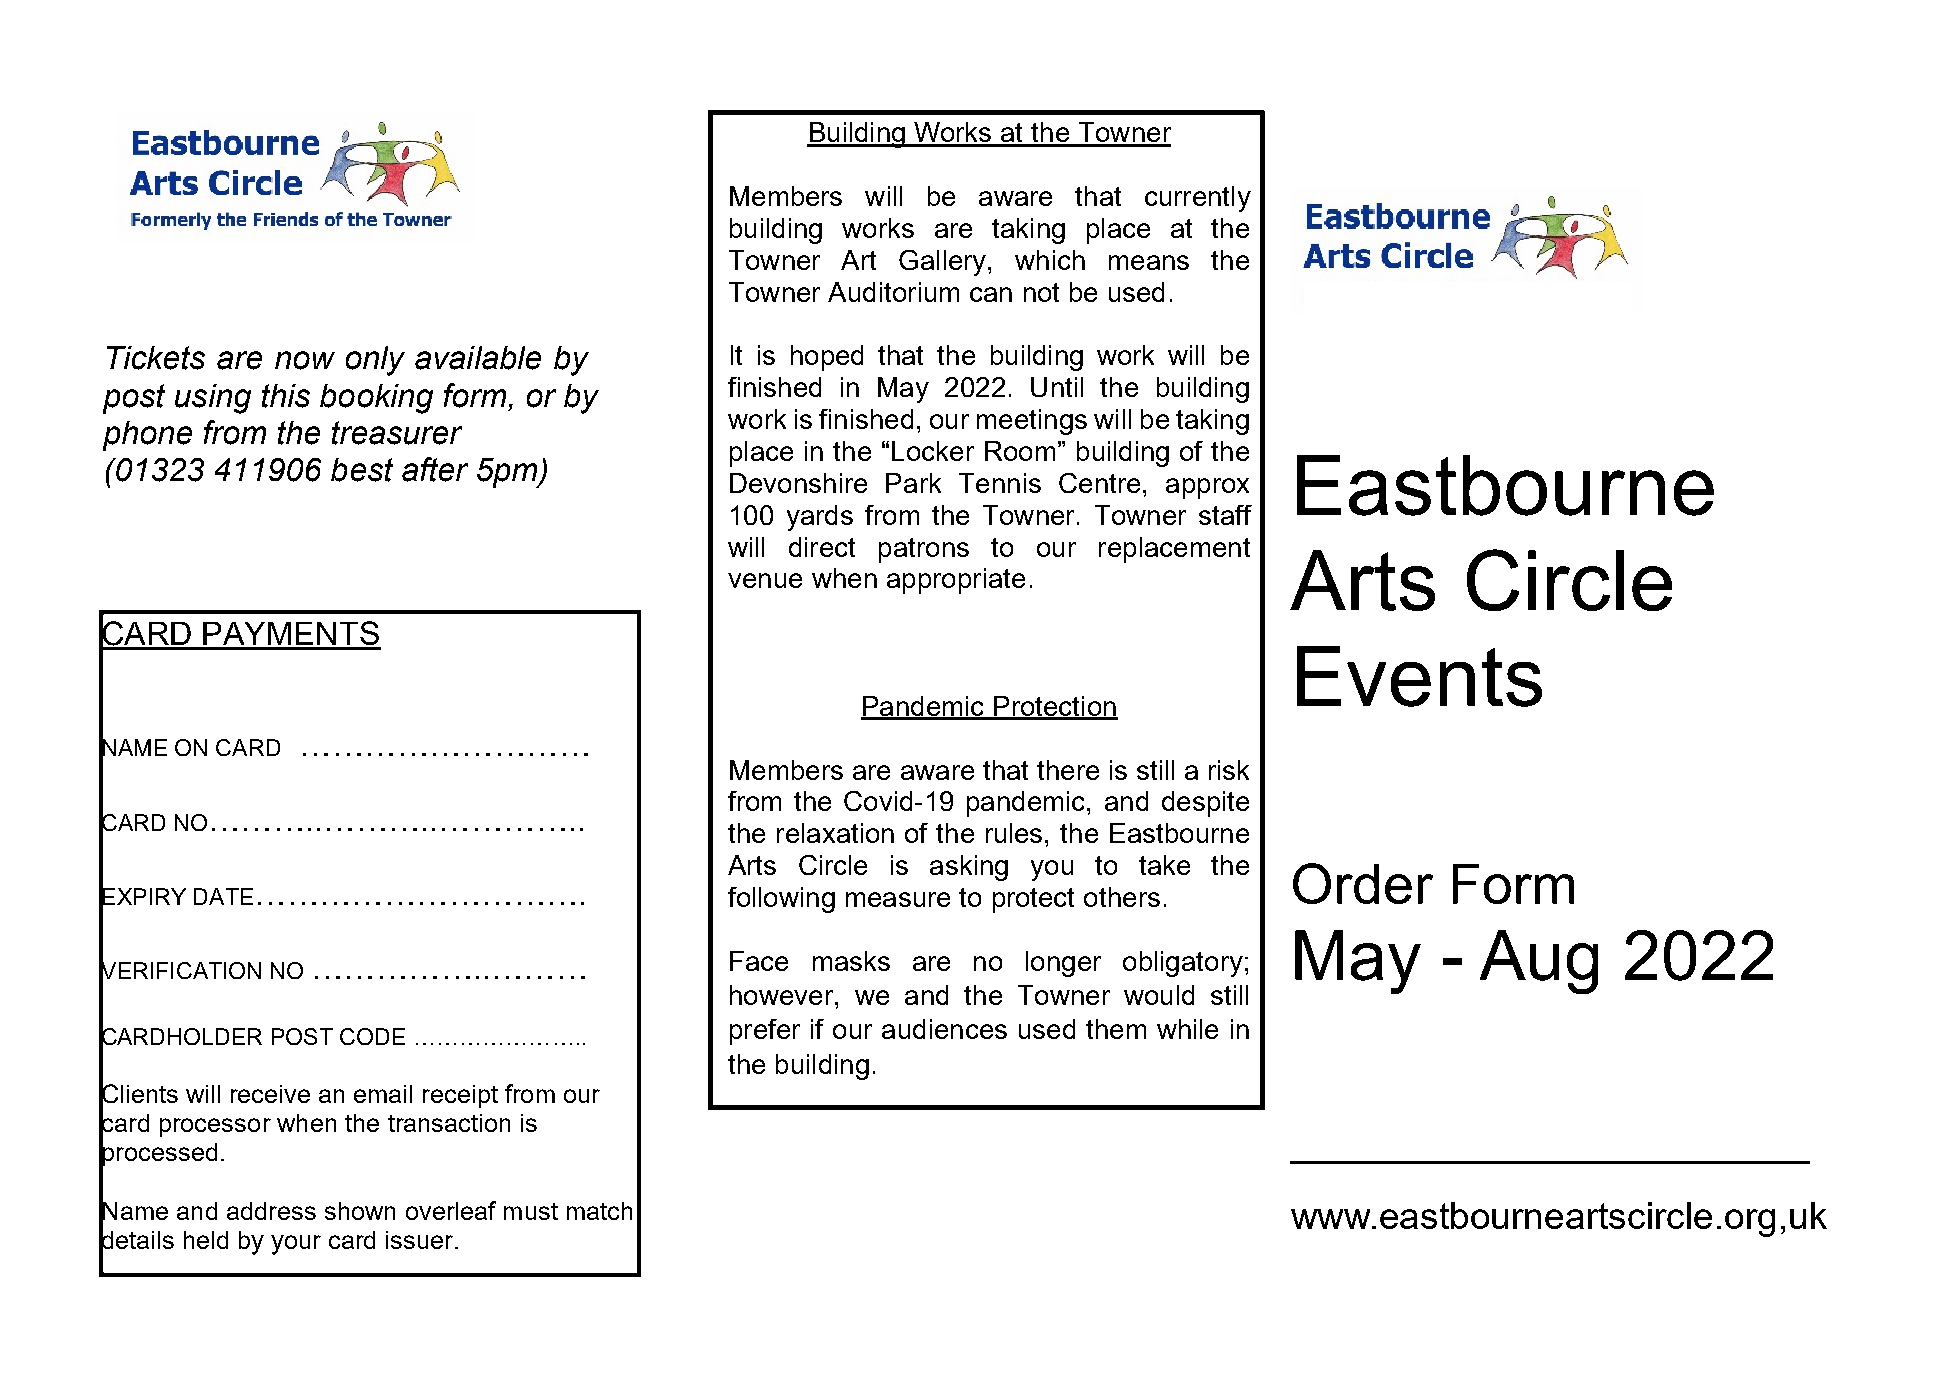  What do you see at coordinates (305, 360) in the screenshot?
I see `now` at bounding box center [305, 360].
